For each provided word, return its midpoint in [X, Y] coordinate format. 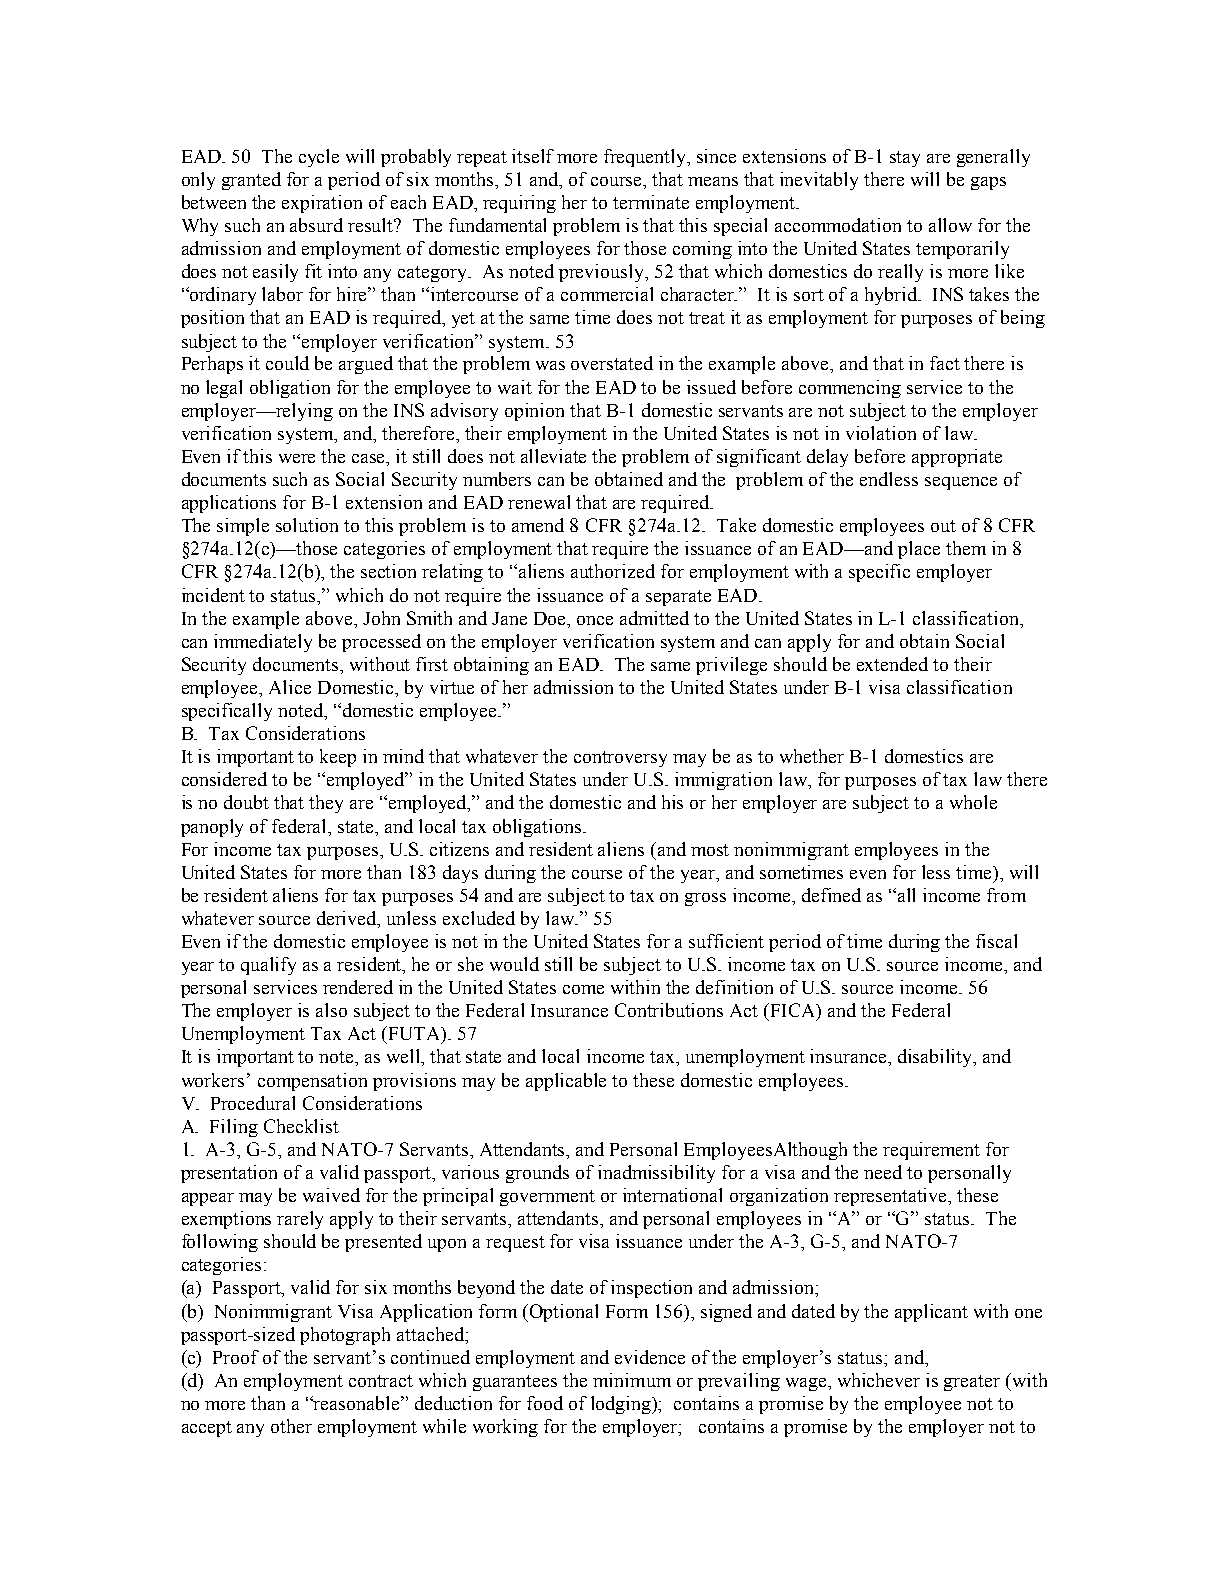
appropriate [957, 458]
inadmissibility [656, 1174]
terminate [651, 202]
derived [348, 919]
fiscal [996, 941]
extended [892, 664]
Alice [290, 687]
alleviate [553, 456]
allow [950, 225]
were [297, 458]
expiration [322, 204]
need [883, 1172]
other [291, 1426]
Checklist [301, 1126]
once [595, 620]
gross [705, 899]
